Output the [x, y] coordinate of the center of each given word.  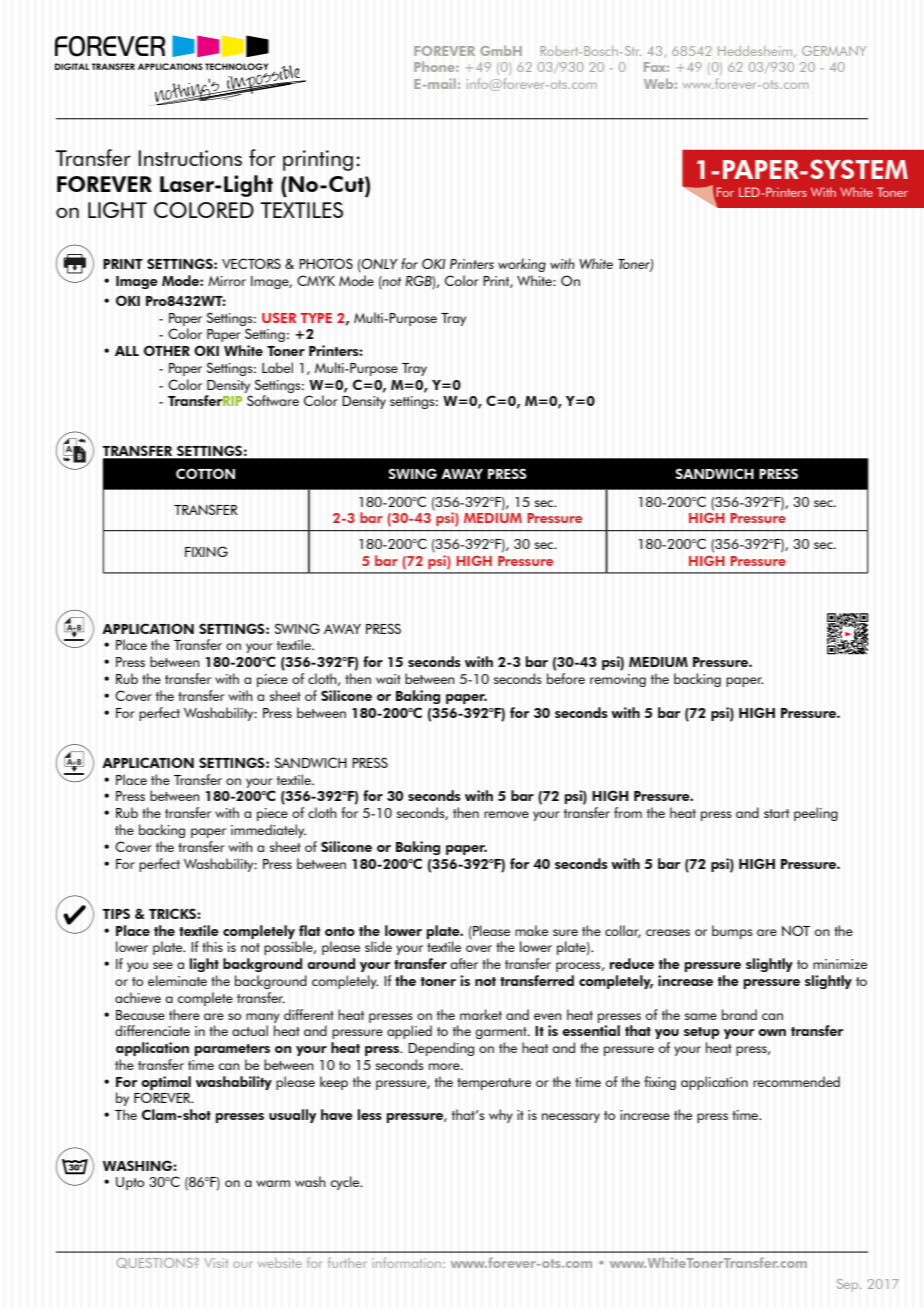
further [347, 1262]
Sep [849, 1285]
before [566, 678]
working [522, 265]
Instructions [190, 158]
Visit [216, 1263]
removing [618, 680]
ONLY [379, 265]
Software [273, 400]
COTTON [205, 473]
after [464, 963]
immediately [268, 831]
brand [739, 1014]
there [184, 1014]
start [776, 813]
